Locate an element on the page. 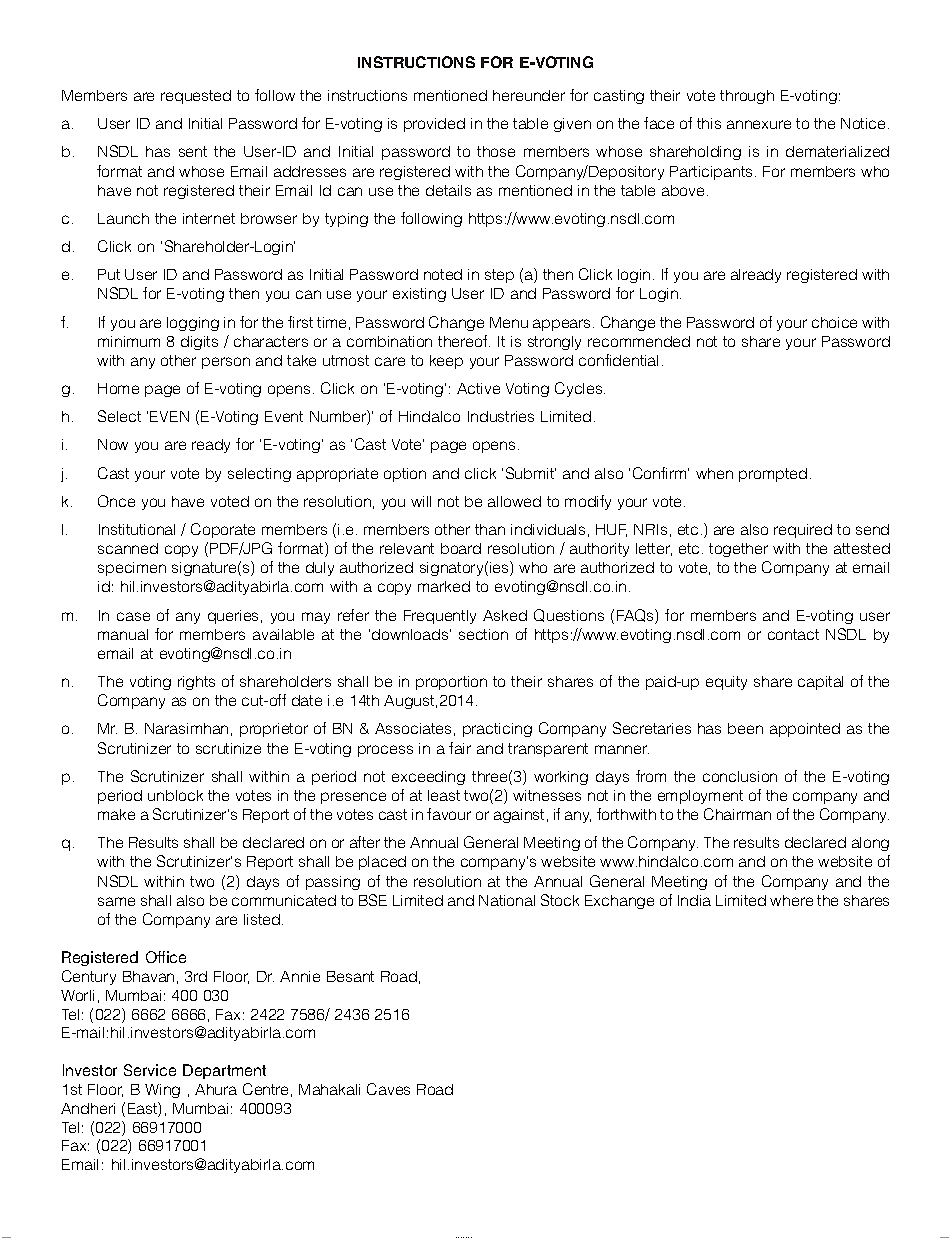 This document has width=952, height=1240. same is located at coordinates (116, 901).
